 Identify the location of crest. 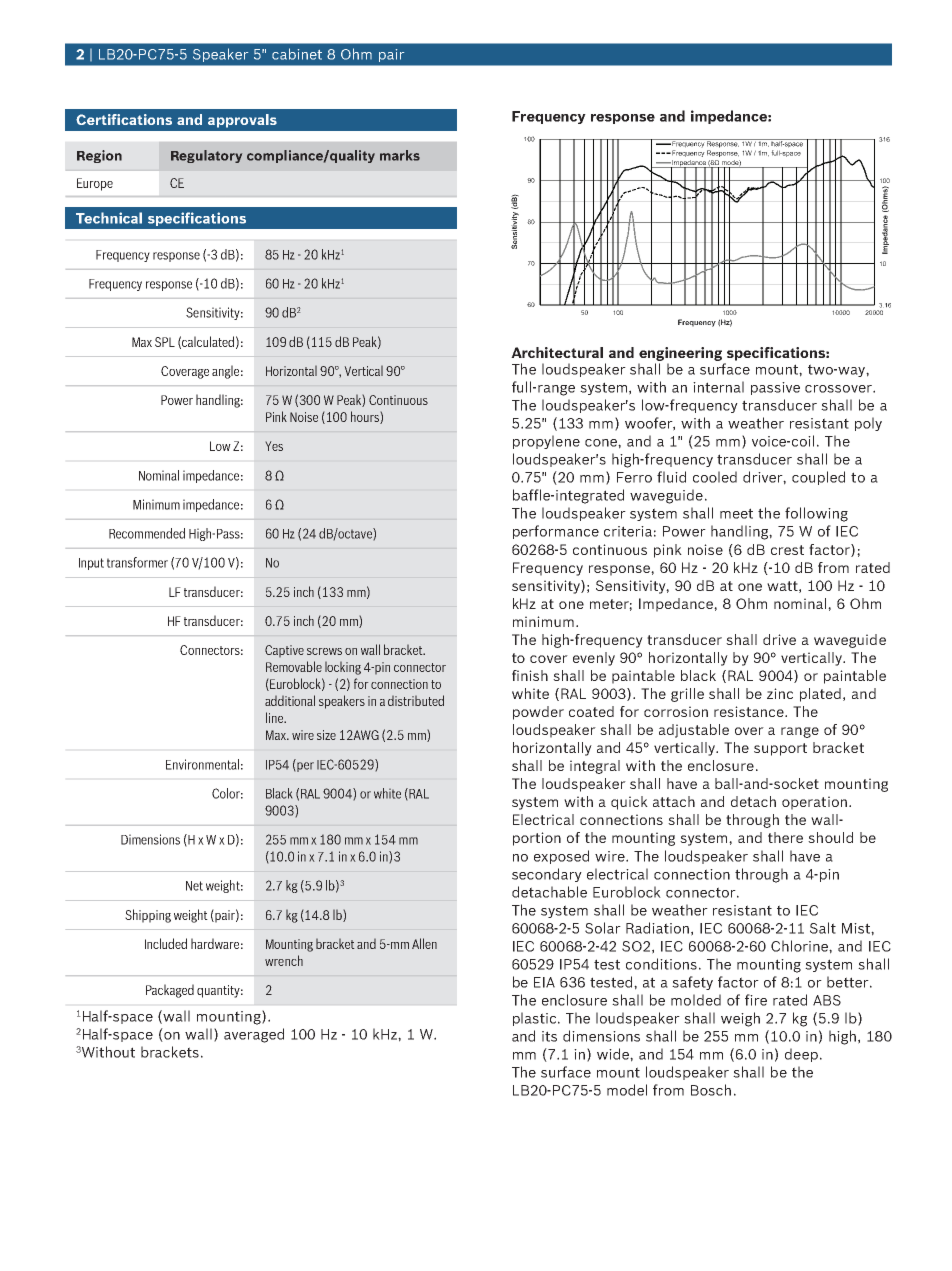
(787, 550).
